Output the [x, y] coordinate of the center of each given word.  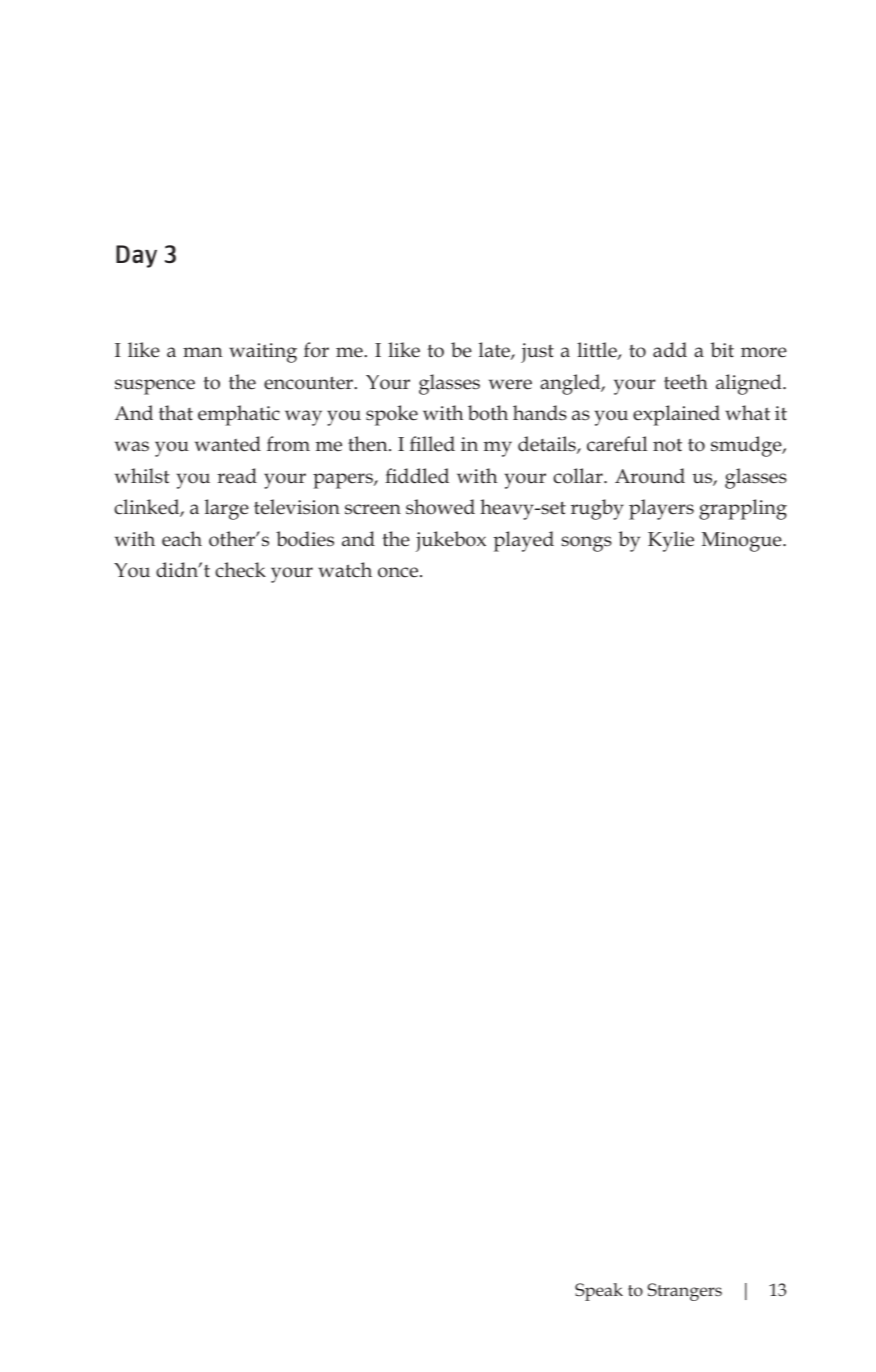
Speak [599, 1292]
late [495, 351]
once [399, 572]
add [670, 350]
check [240, 570]
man [203, 352]
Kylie [671, 541]
